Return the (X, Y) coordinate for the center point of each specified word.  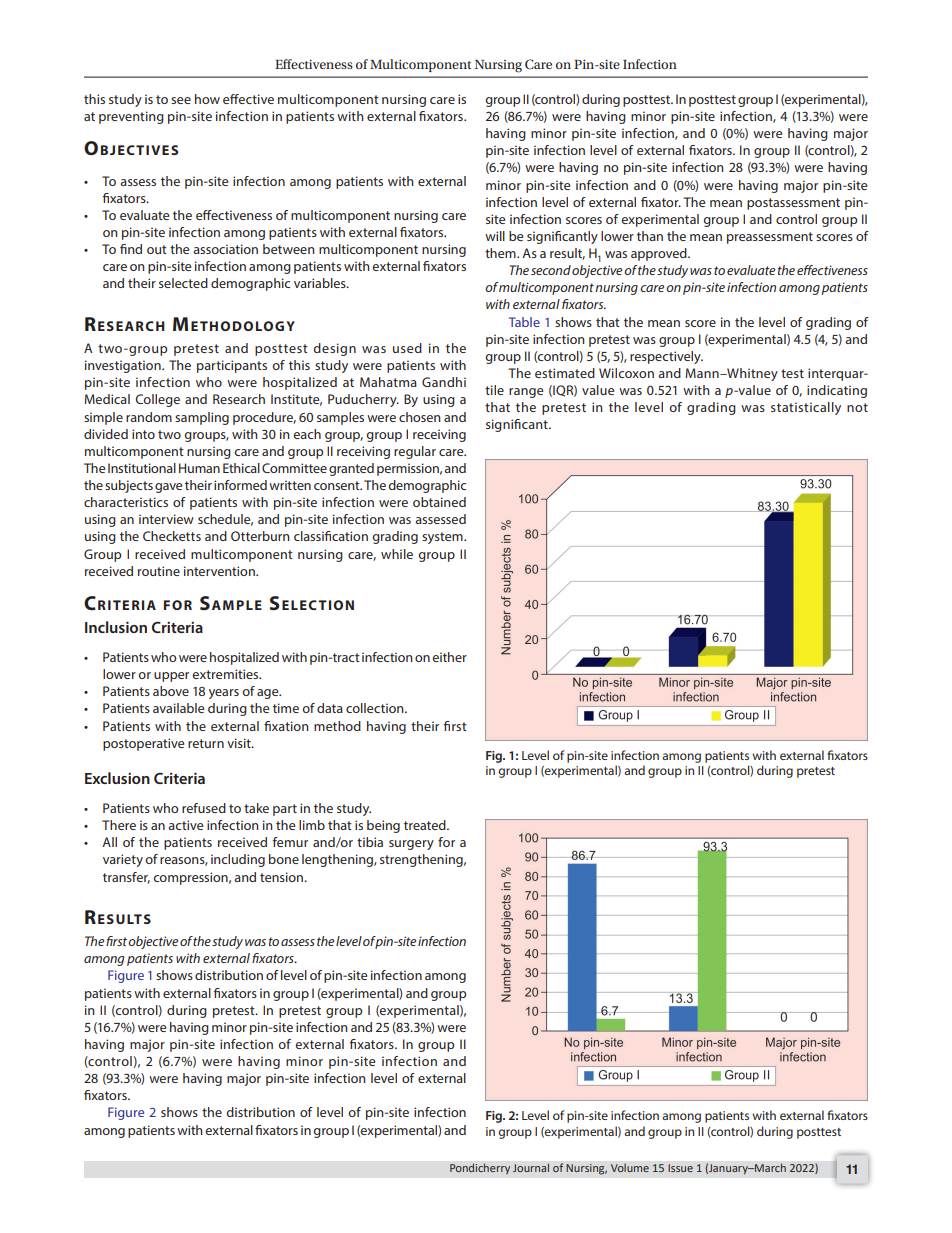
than (650, 236)
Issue (680, 1168)
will (495, 236)
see (181, 100)
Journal (531, 1167)
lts (139, 919)
